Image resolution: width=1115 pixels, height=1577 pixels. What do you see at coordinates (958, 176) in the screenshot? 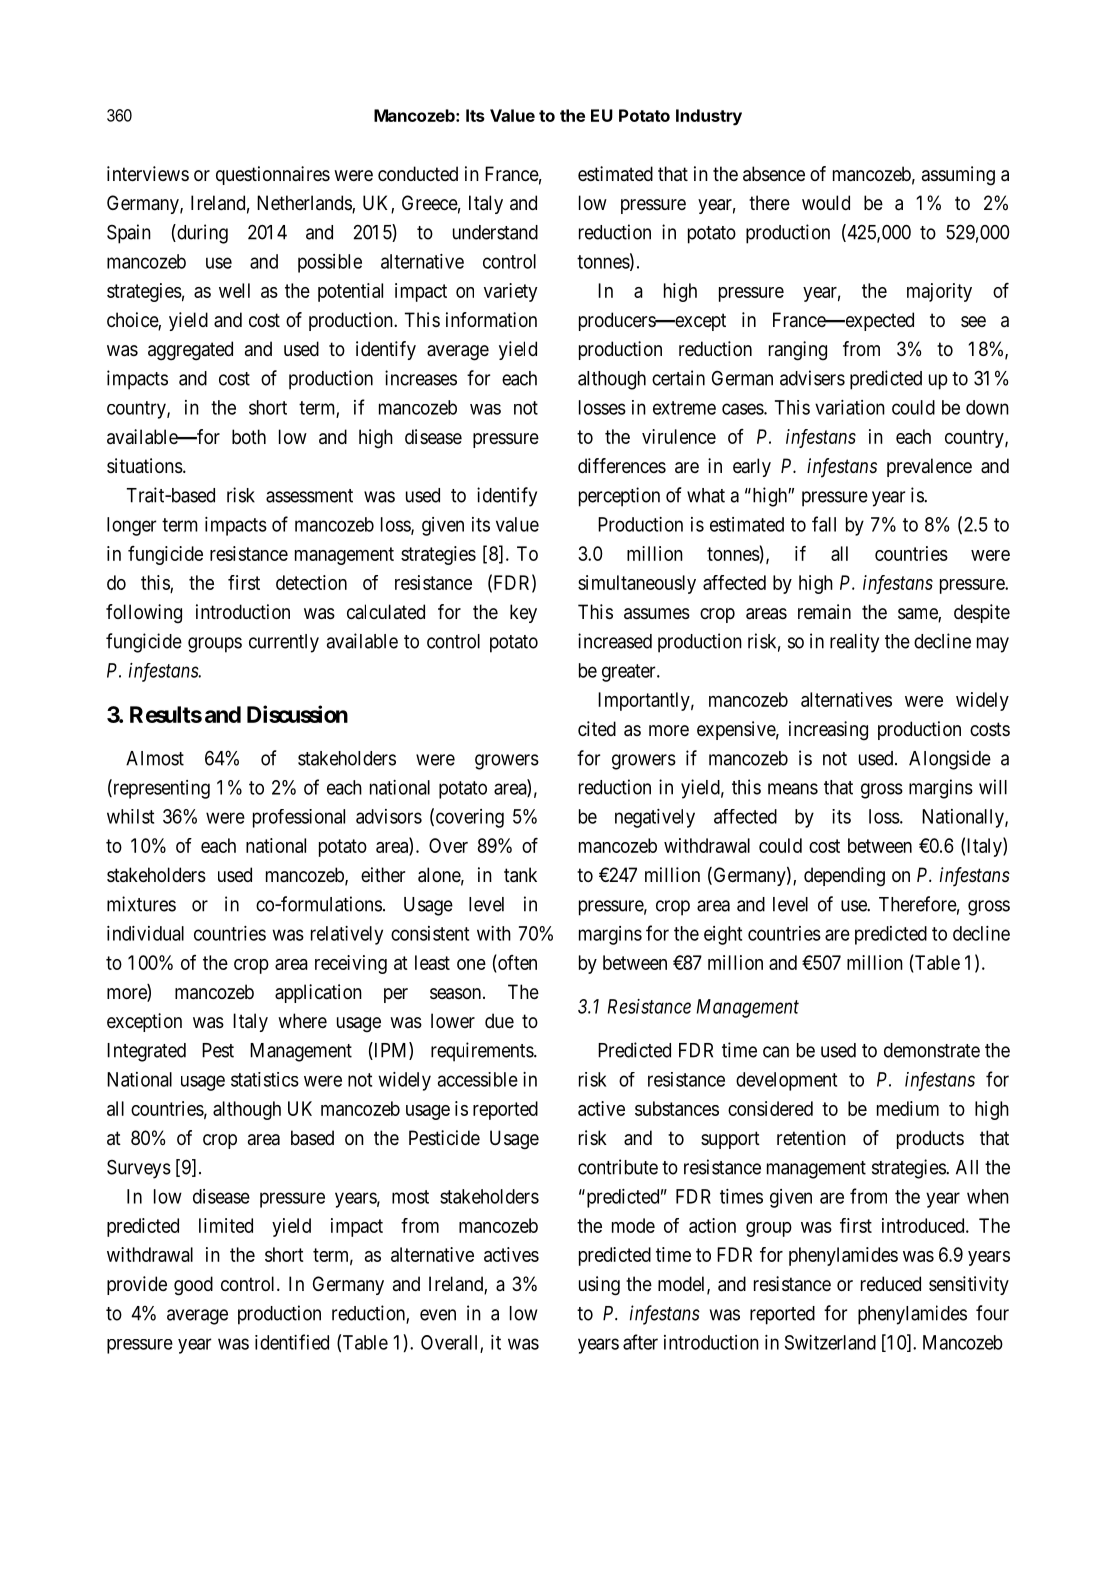
I see `assuming` at bounding box center [958, 176].
